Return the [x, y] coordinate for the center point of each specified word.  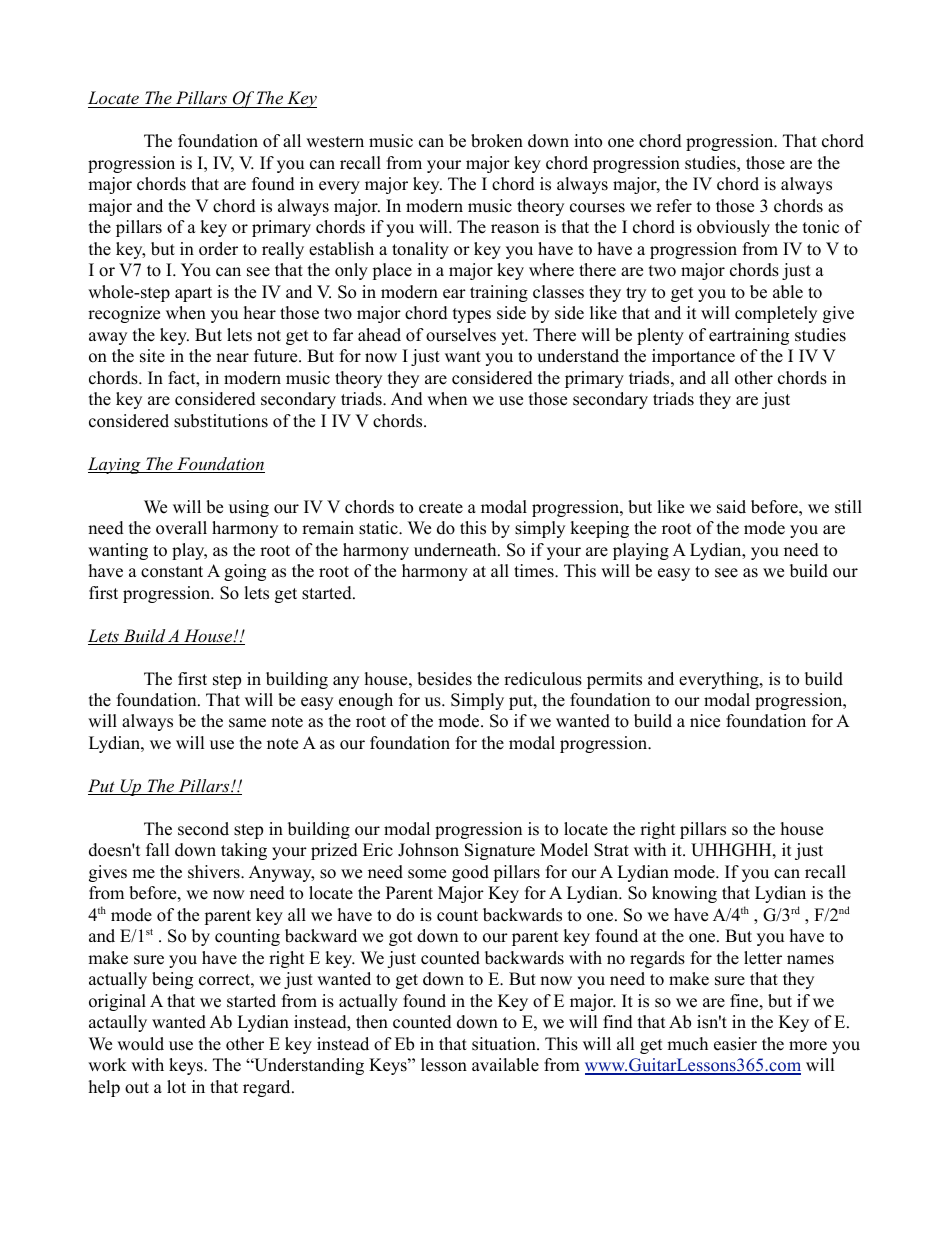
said [731, 507]
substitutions [221, 421]
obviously [733, 228]
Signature [500, 851]
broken [497, 141]
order [218, 249]
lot [176, 1087]
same [247, 723]
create [441, 508]
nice [705, 721]
